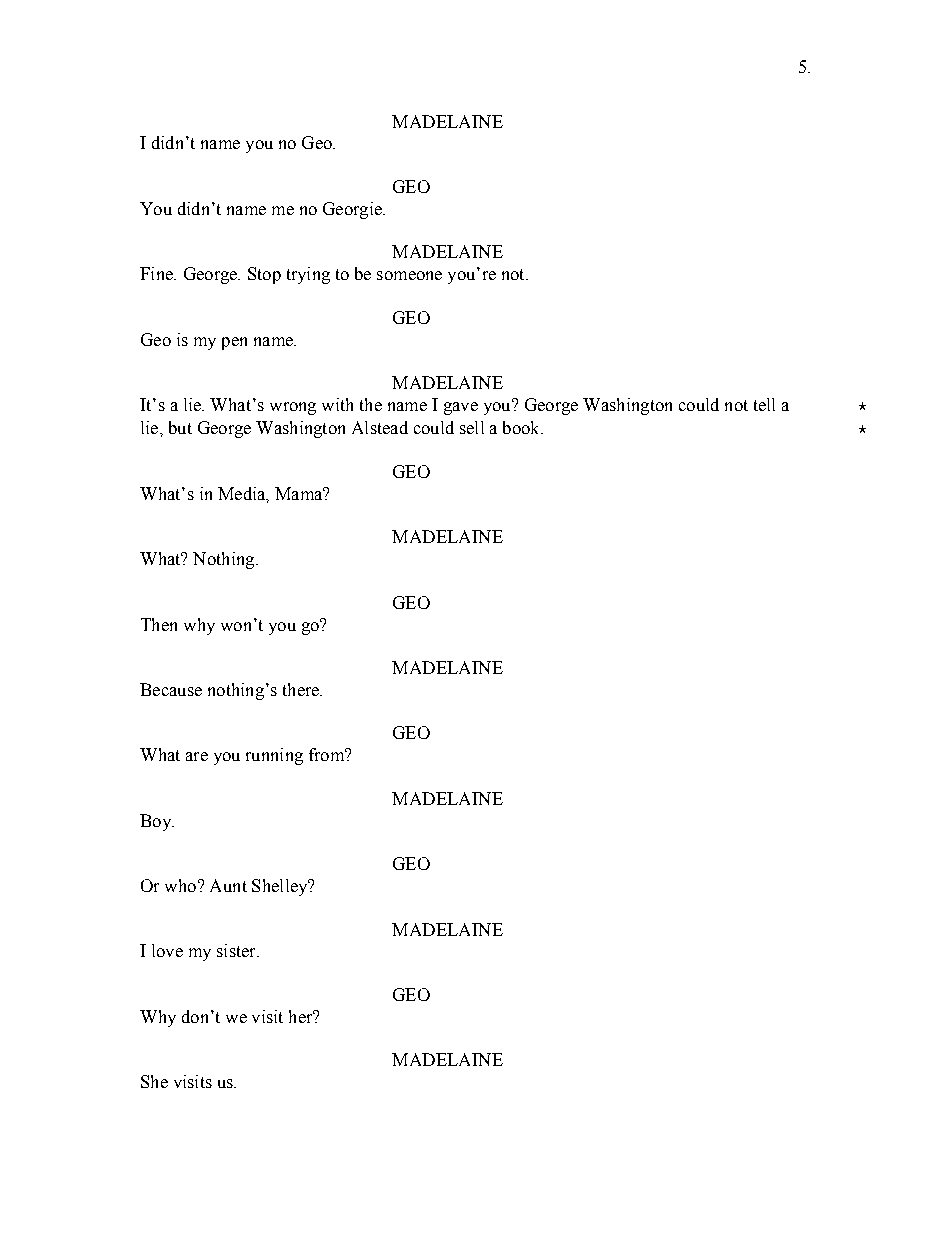  I want to click on sister, so click(237, 950).
